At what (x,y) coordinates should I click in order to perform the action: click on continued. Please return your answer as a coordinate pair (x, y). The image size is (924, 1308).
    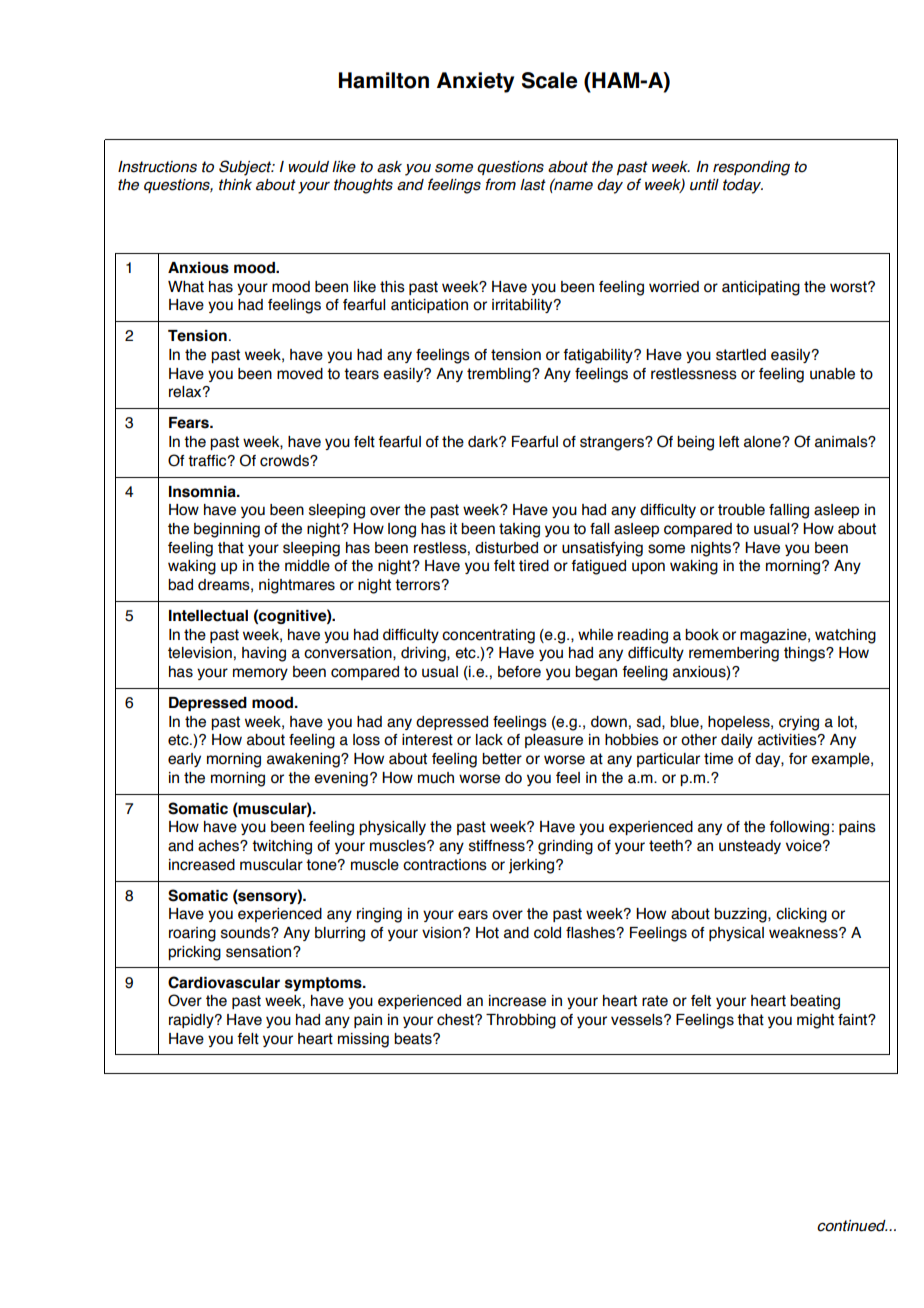
    Looking at the image, I should click on (852, 1226).
